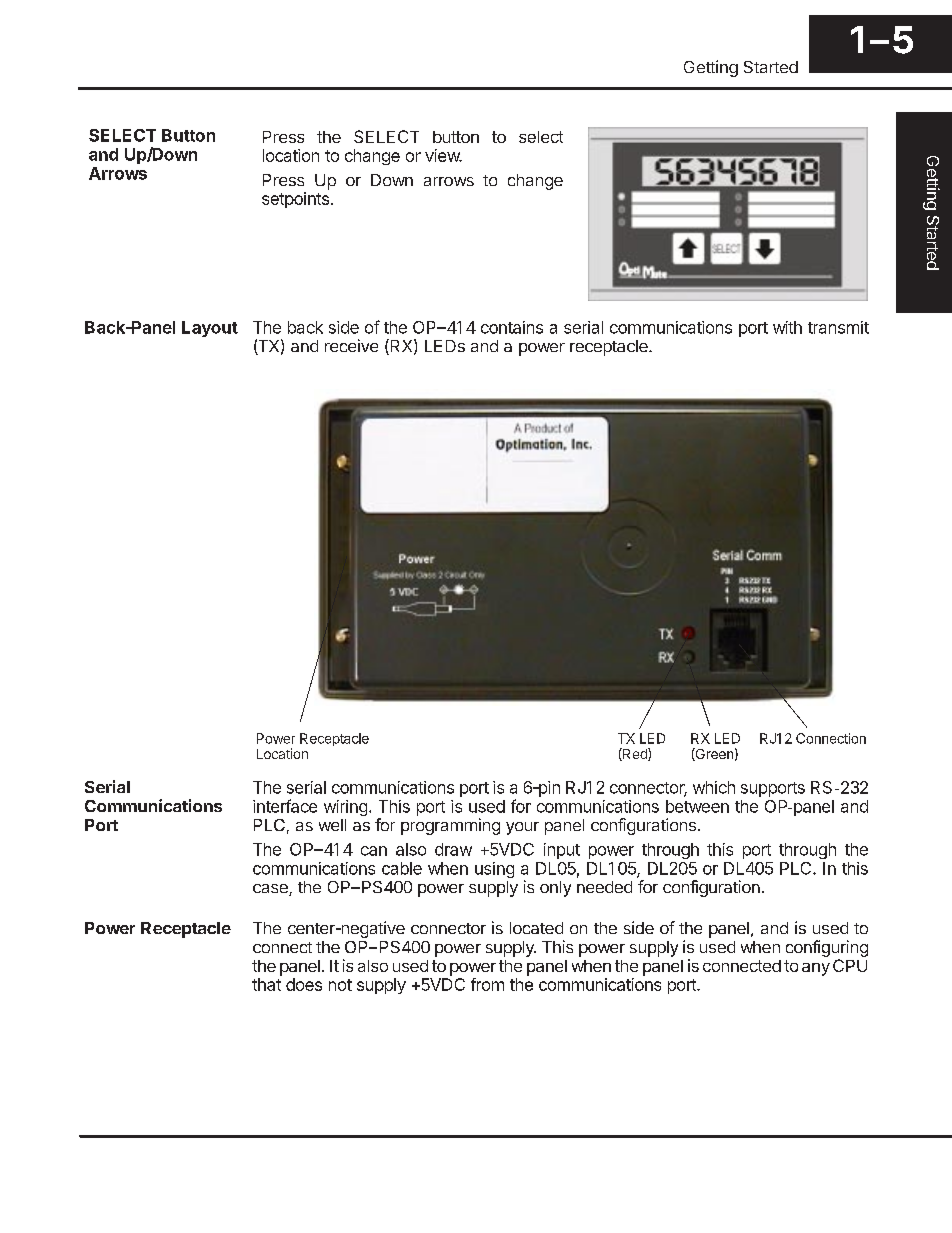 The height and width of the image is (1233, 952). What do you see at coordinates (443, 155) in the image?
I see `view` at bounding box center [443, 155].
